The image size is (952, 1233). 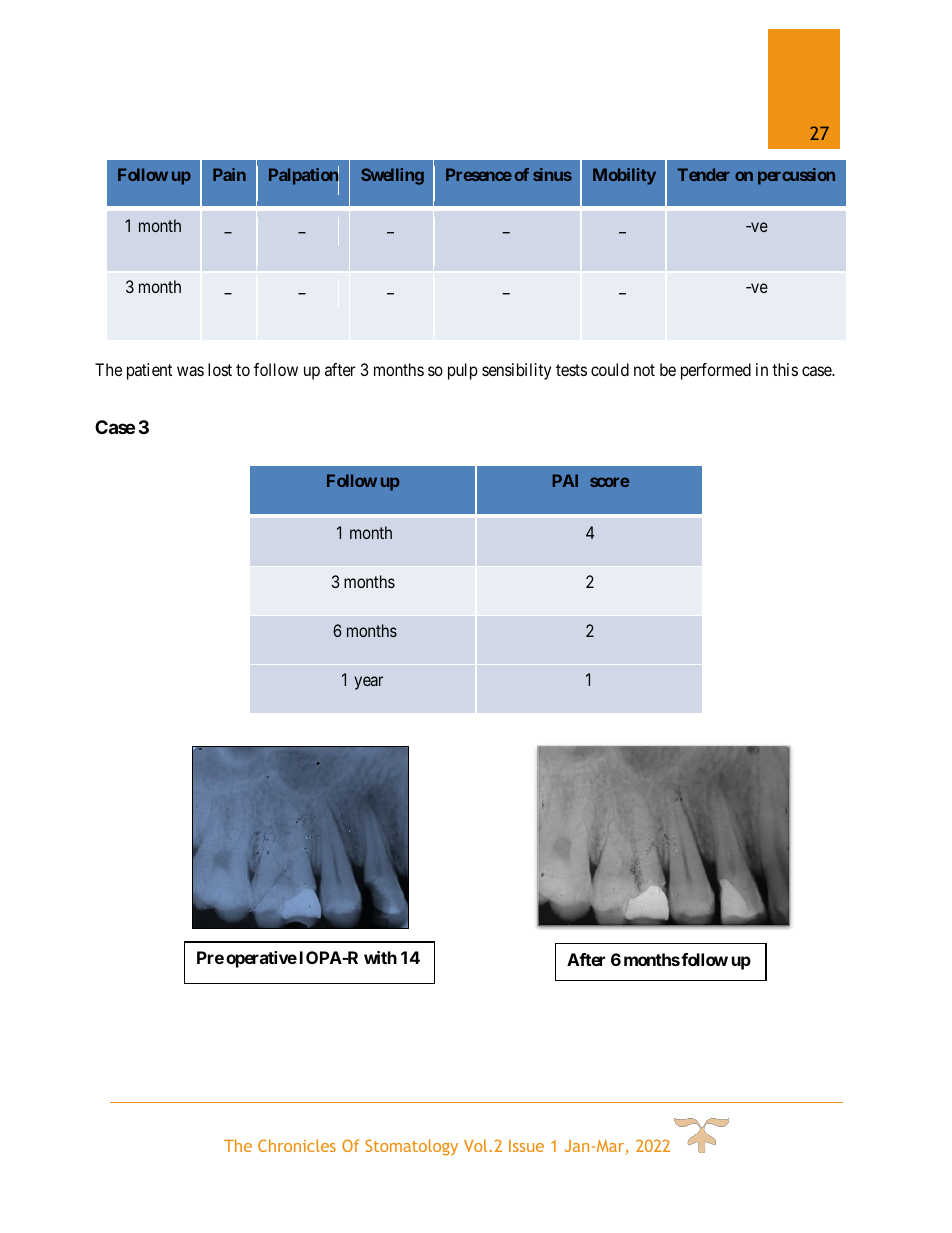 What do you see at coordinates (703, 174) in the document?
I see `Tender` at bounding box center [703, 174].
